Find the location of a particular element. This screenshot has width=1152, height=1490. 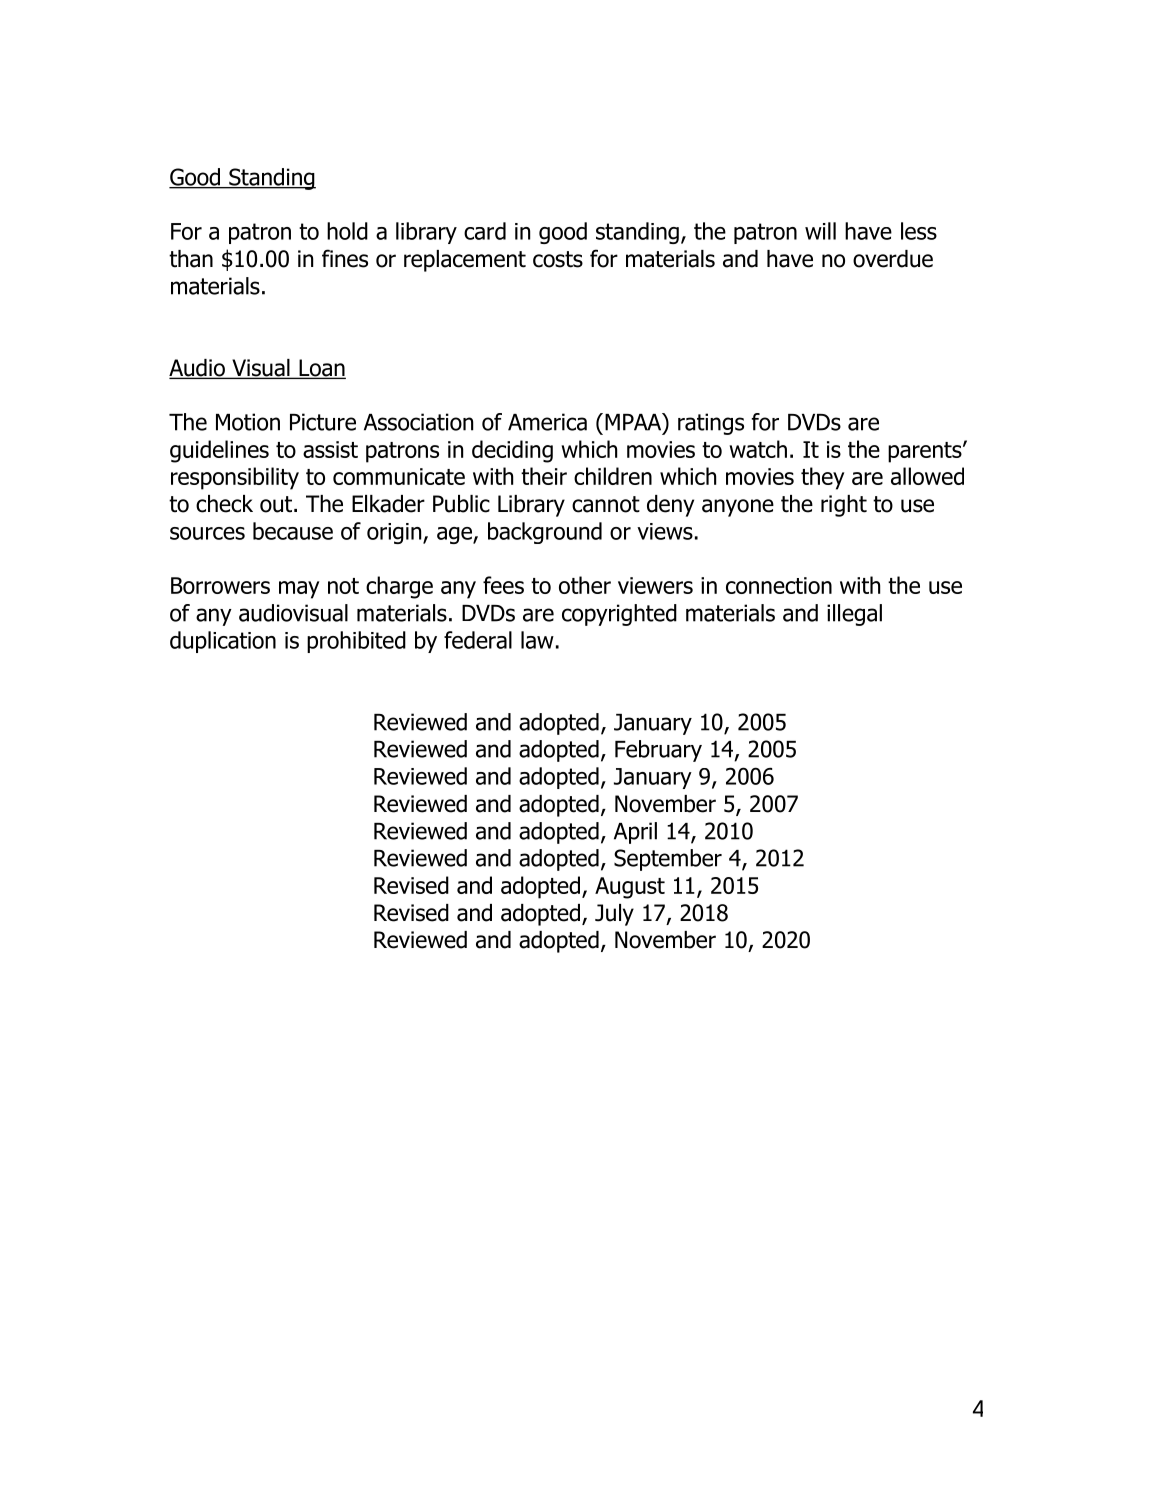

fines is located at coordinates (345, 258).
